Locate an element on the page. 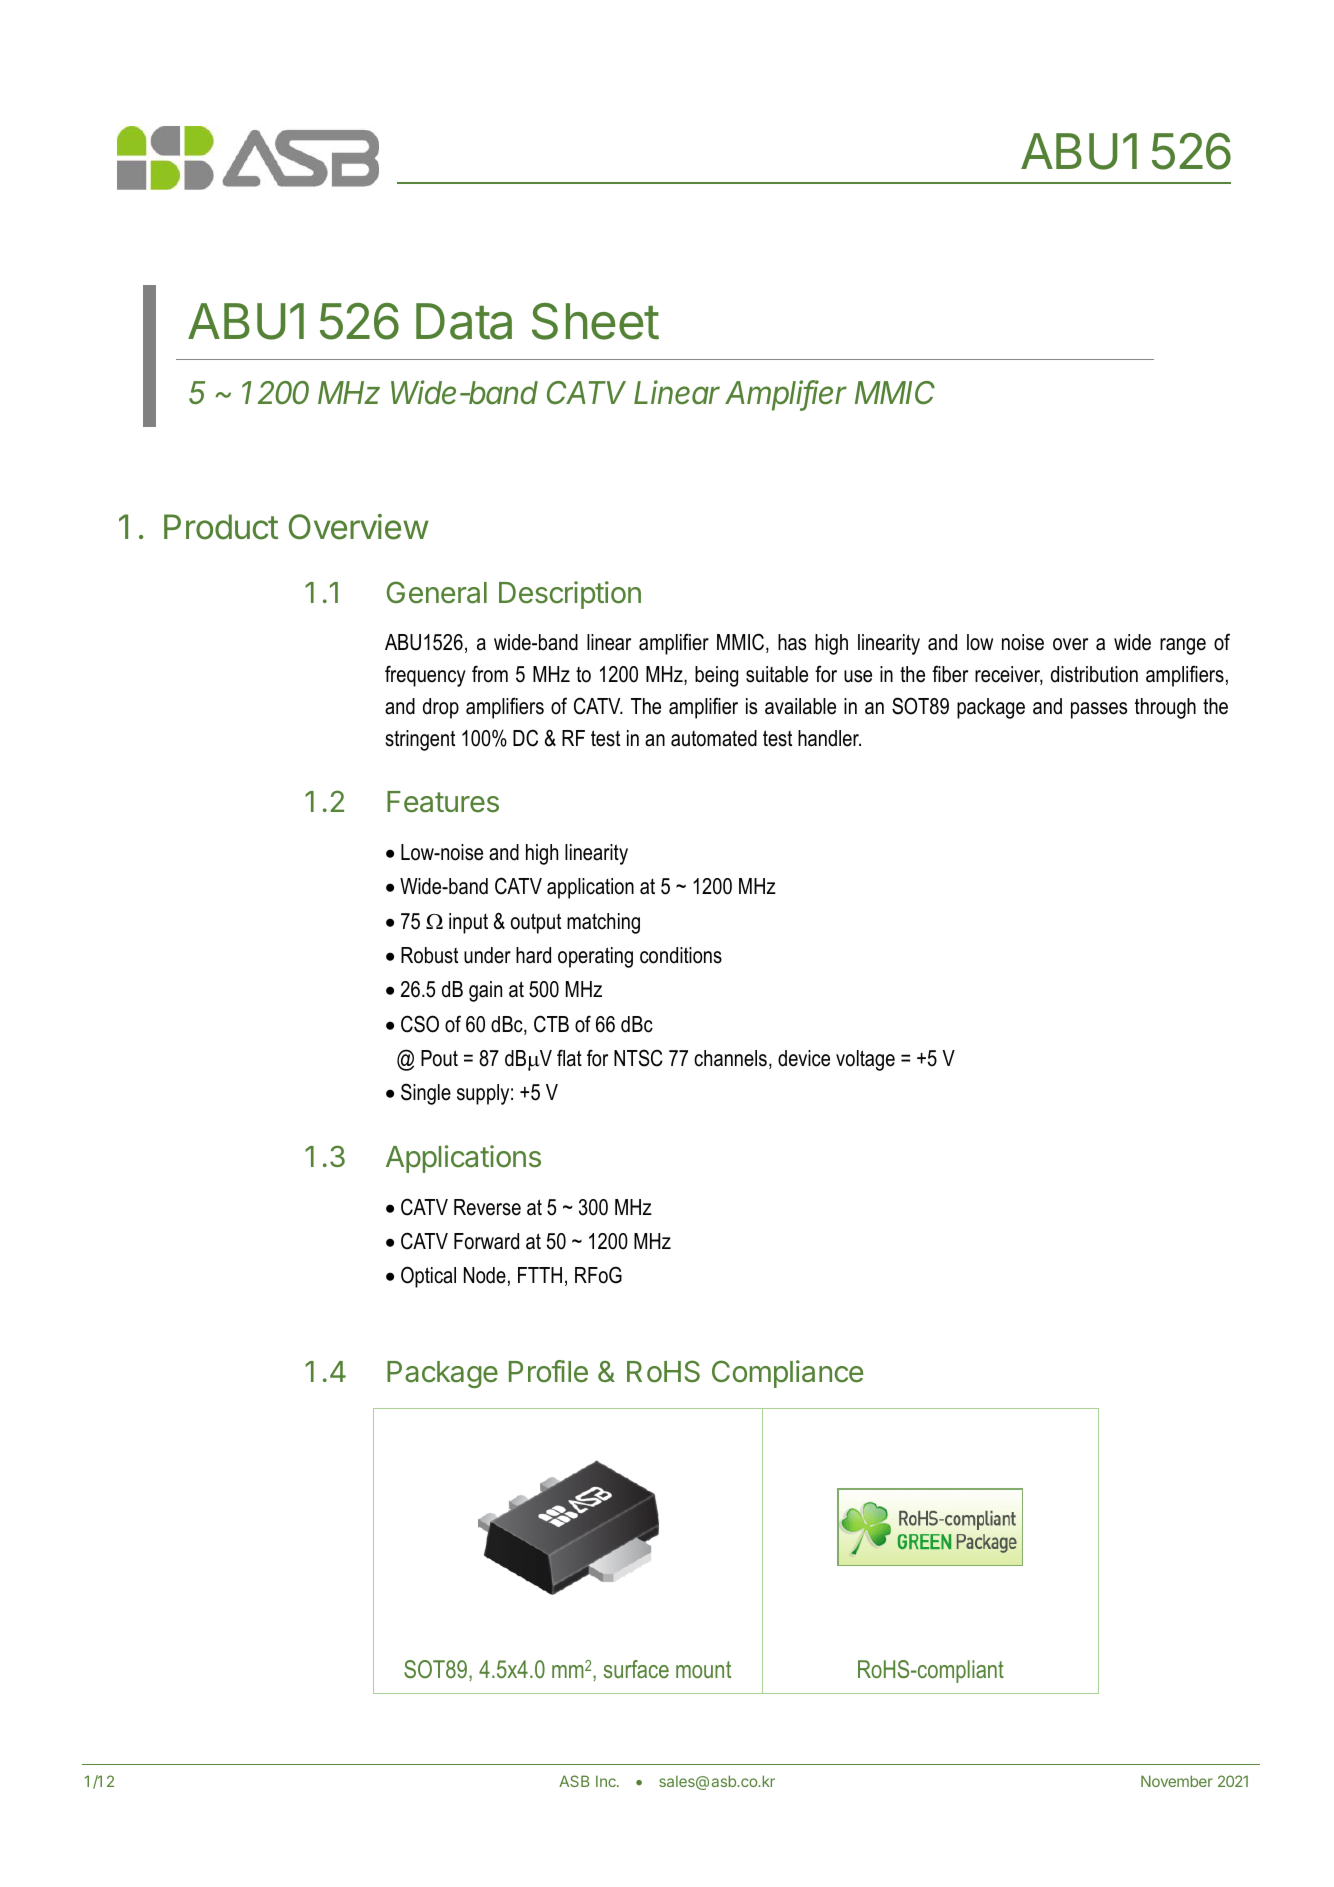 Image resolution: width=1334 pixels, height=1887 pixels. Profile is located at coordinates (548, 1371).
